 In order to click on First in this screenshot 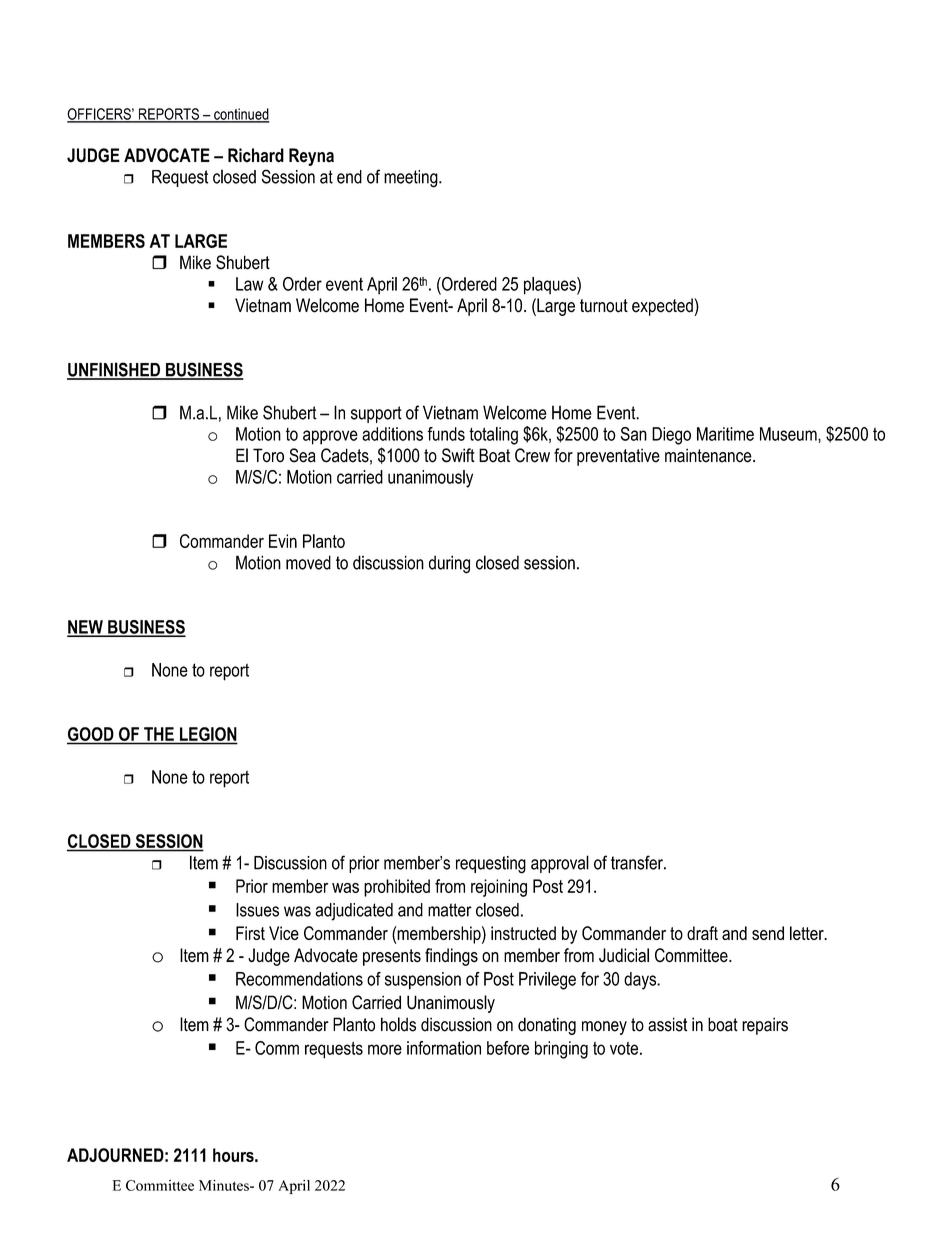, I will do `click(250, 933)`.
